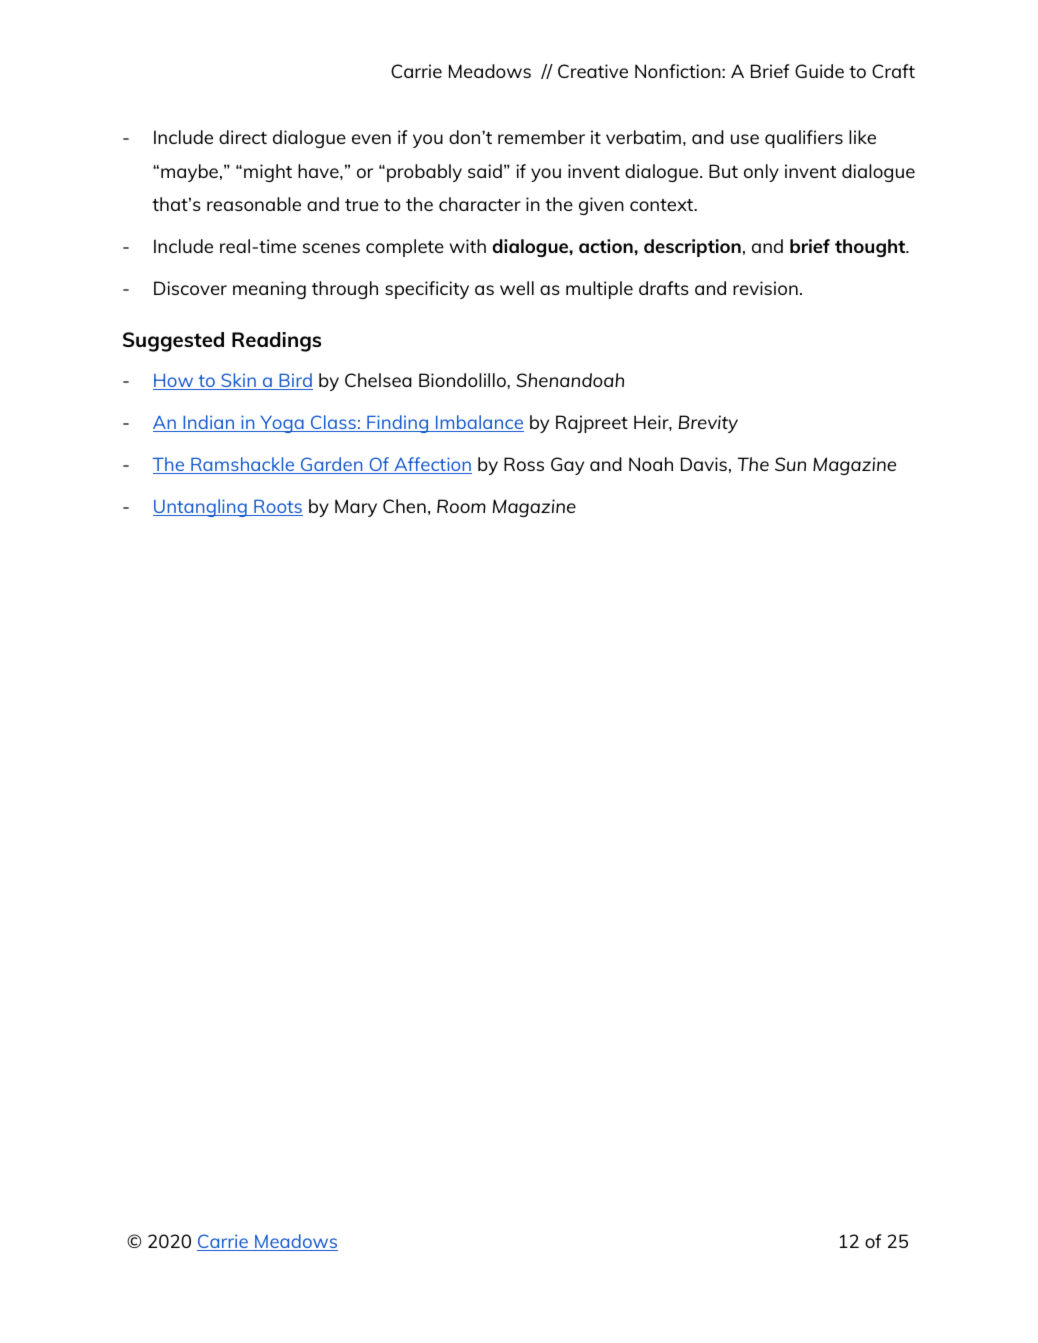 The image size is (1038, 1343). Describe the element at coordinates (517, 288) in the document. I see `well` at that location.
